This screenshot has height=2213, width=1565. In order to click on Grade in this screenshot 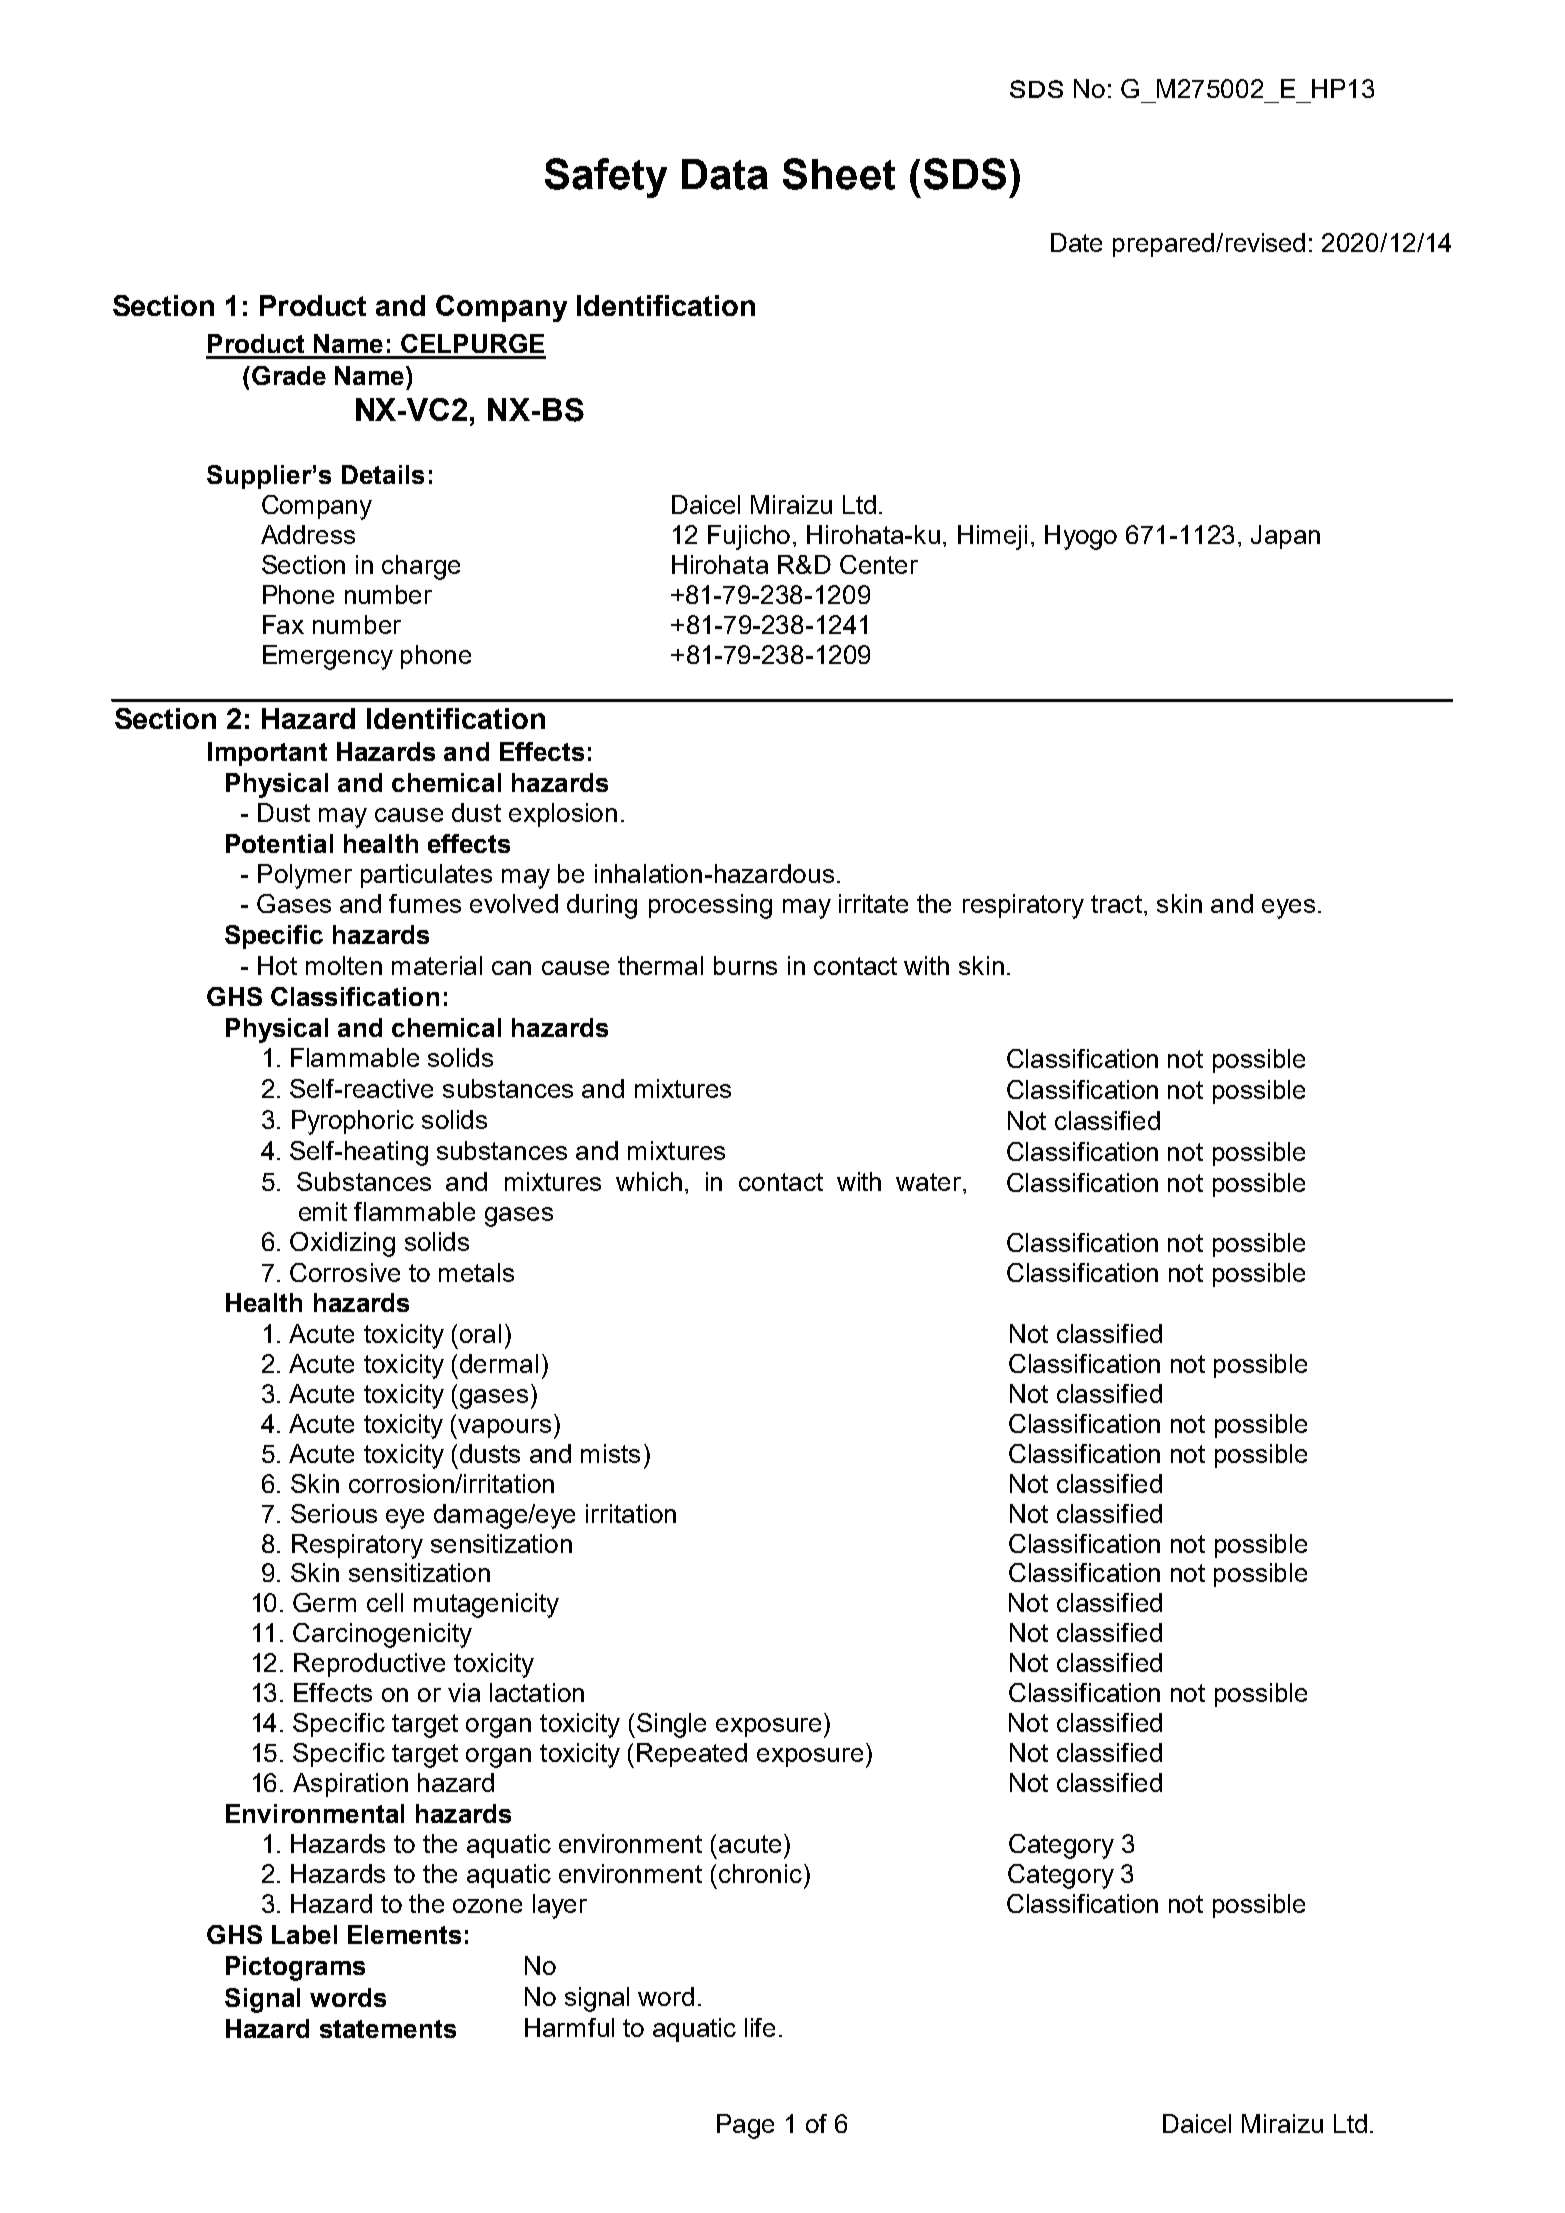, I will do `click(289, 375)`.
